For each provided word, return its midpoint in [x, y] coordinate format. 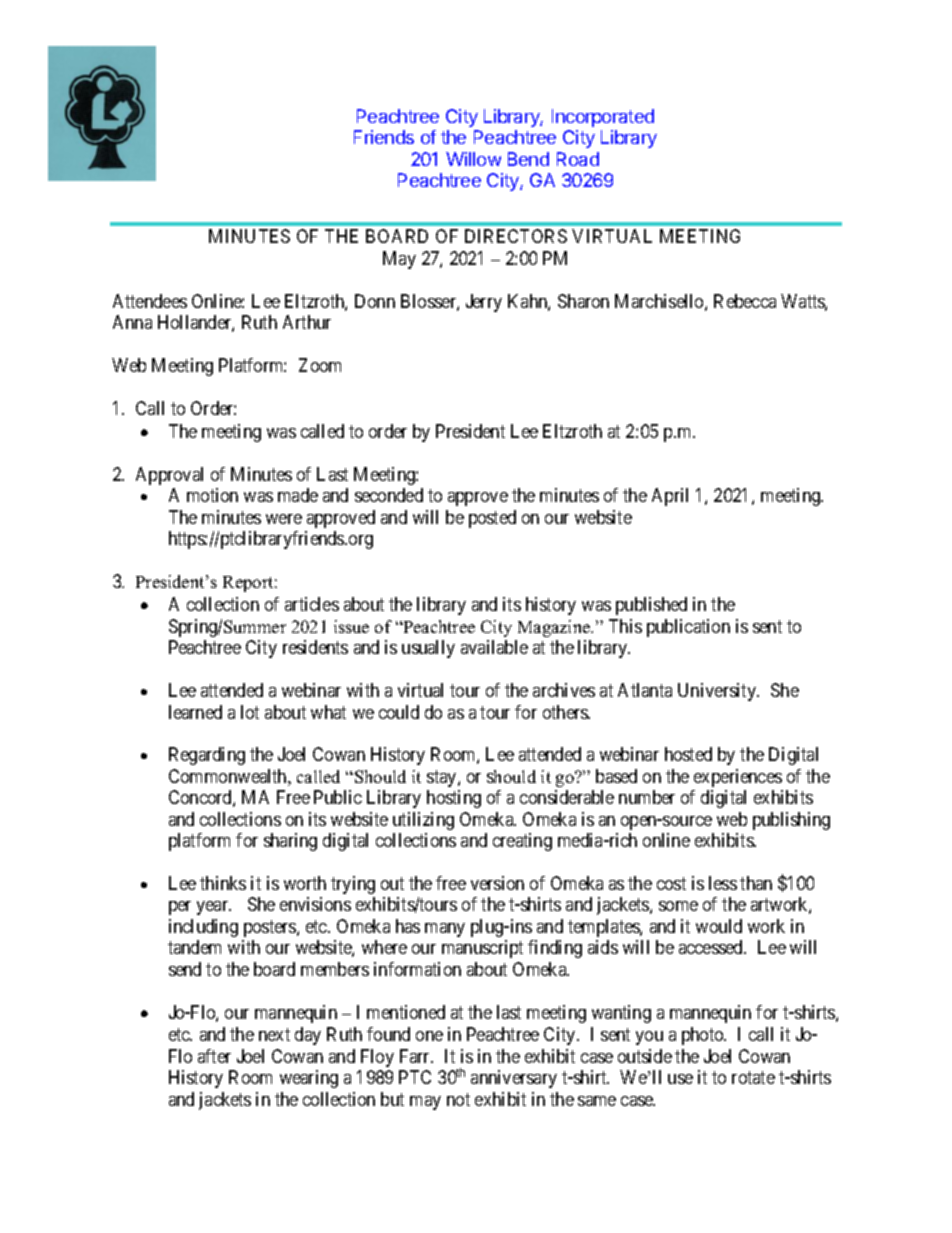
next [274, 1034]
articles [312, 604]
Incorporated [603, 118]
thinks [223, 883]
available [494, 647]
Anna [132, 322]
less [723, 883]
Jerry [484, 303]
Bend [528, 159]
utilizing [423, 821]
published [651, 606]
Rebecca [745, 301]
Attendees [150, 301]
